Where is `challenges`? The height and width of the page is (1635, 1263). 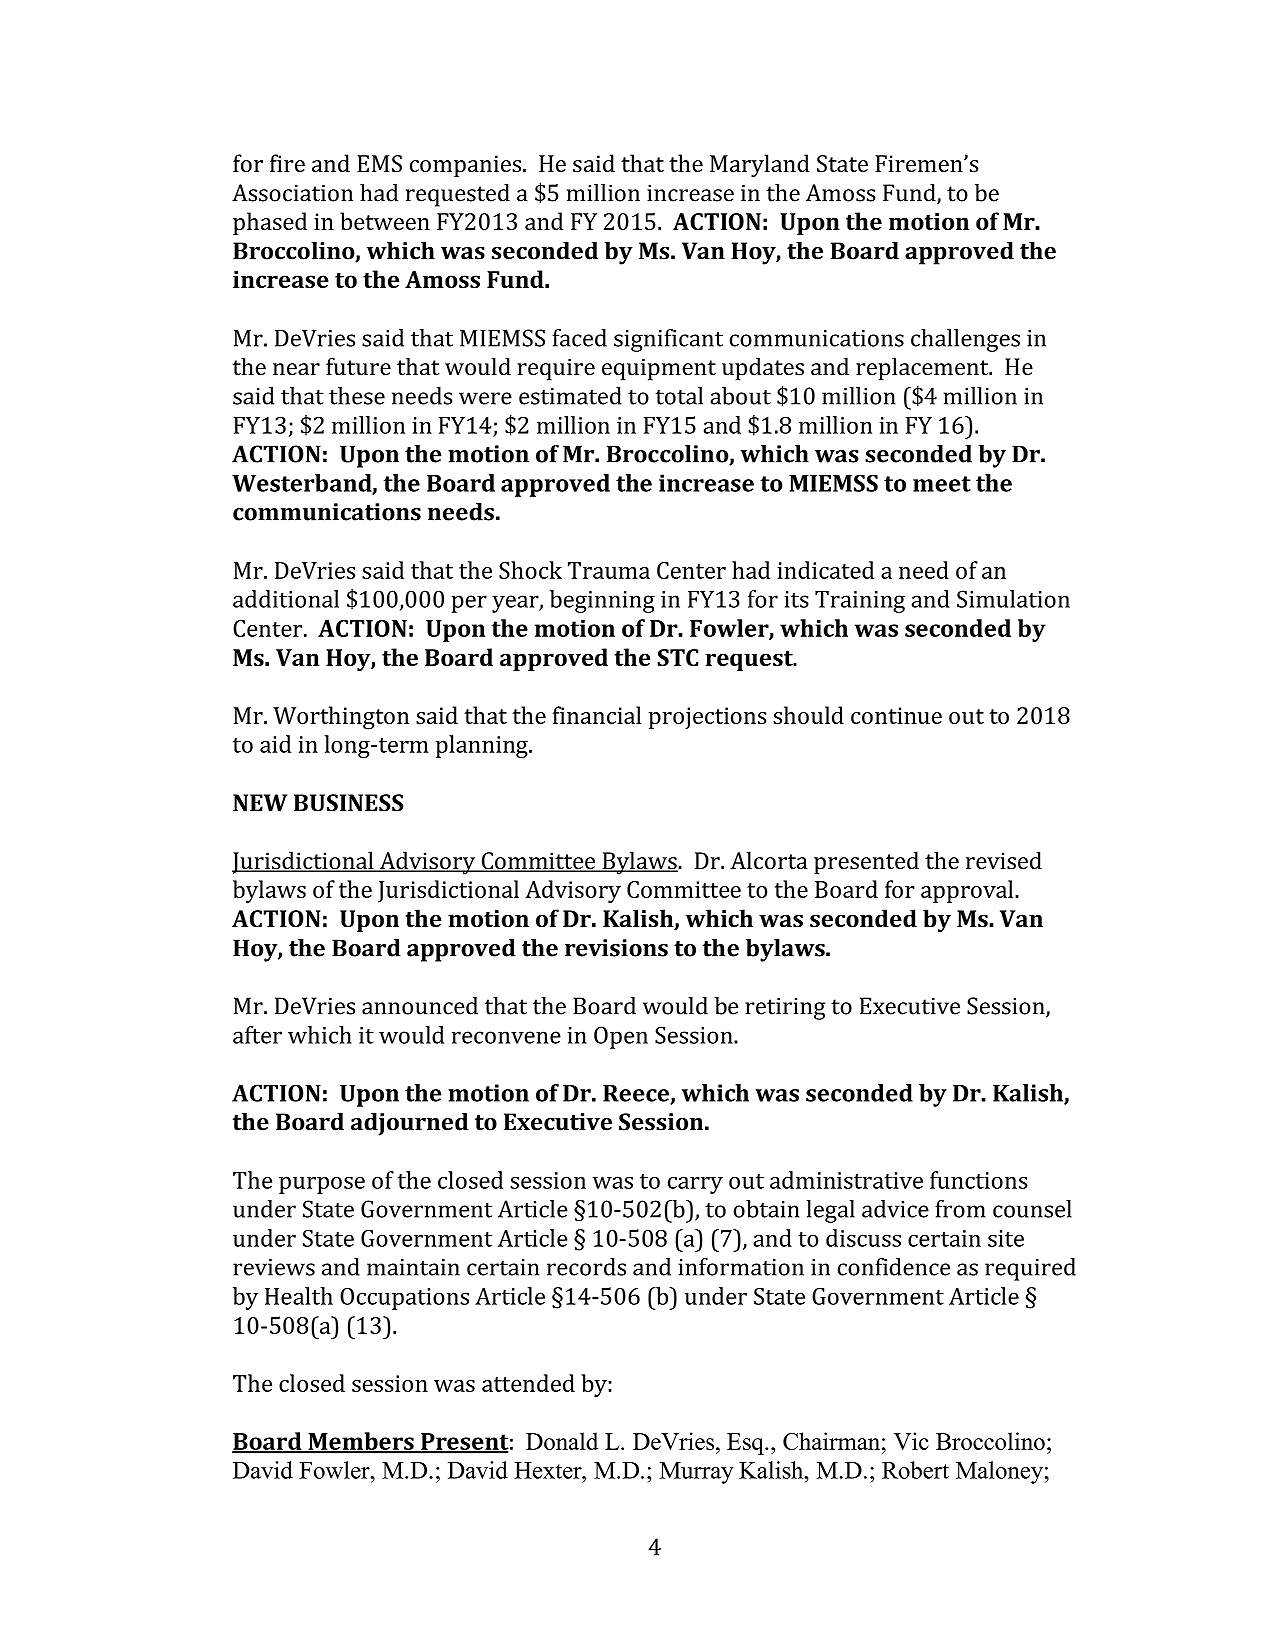 challenges is located at coordinates (965, 340).
